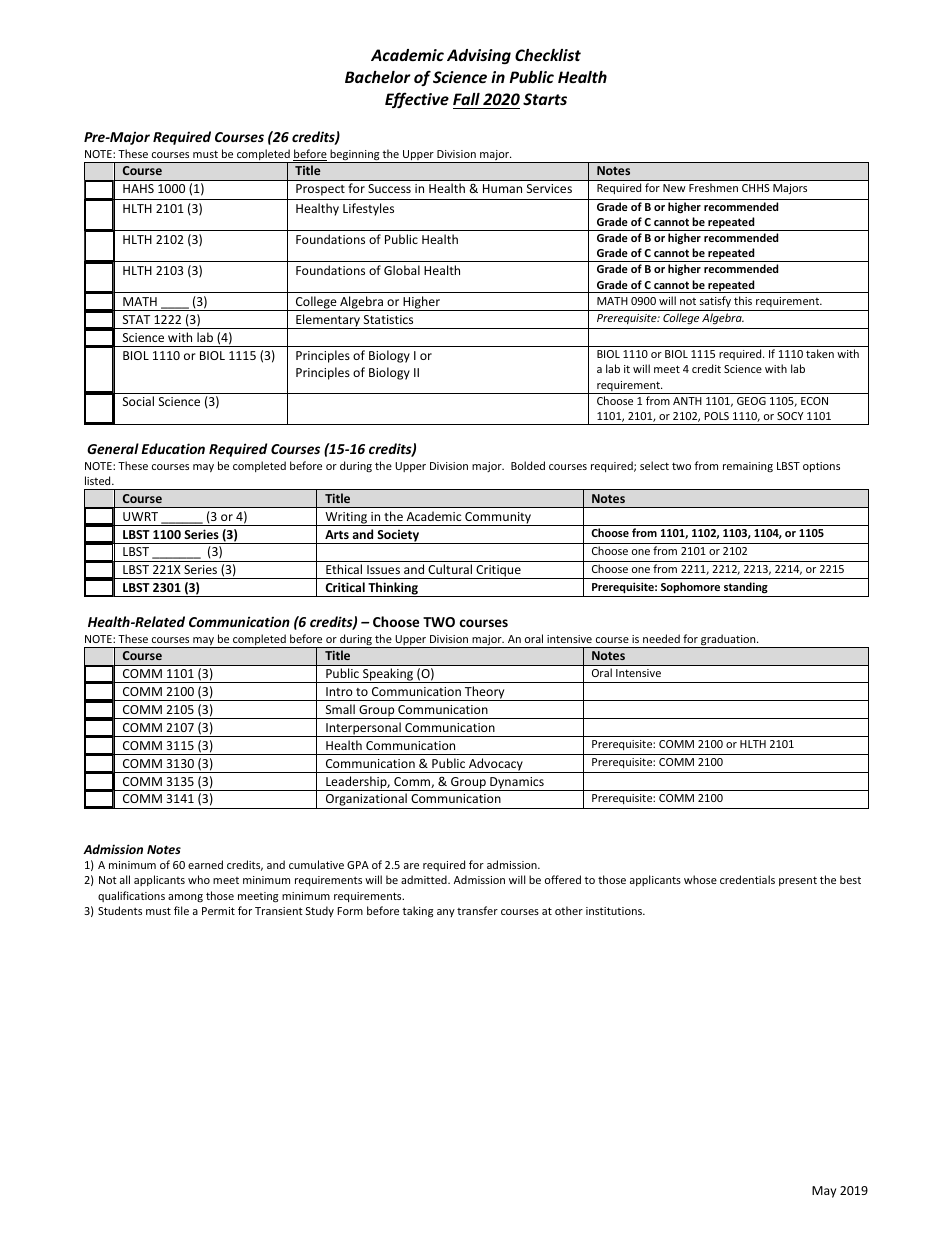  Describe the element at coordinates (173, 448) in the screenshot. I see `Education` at that location.
